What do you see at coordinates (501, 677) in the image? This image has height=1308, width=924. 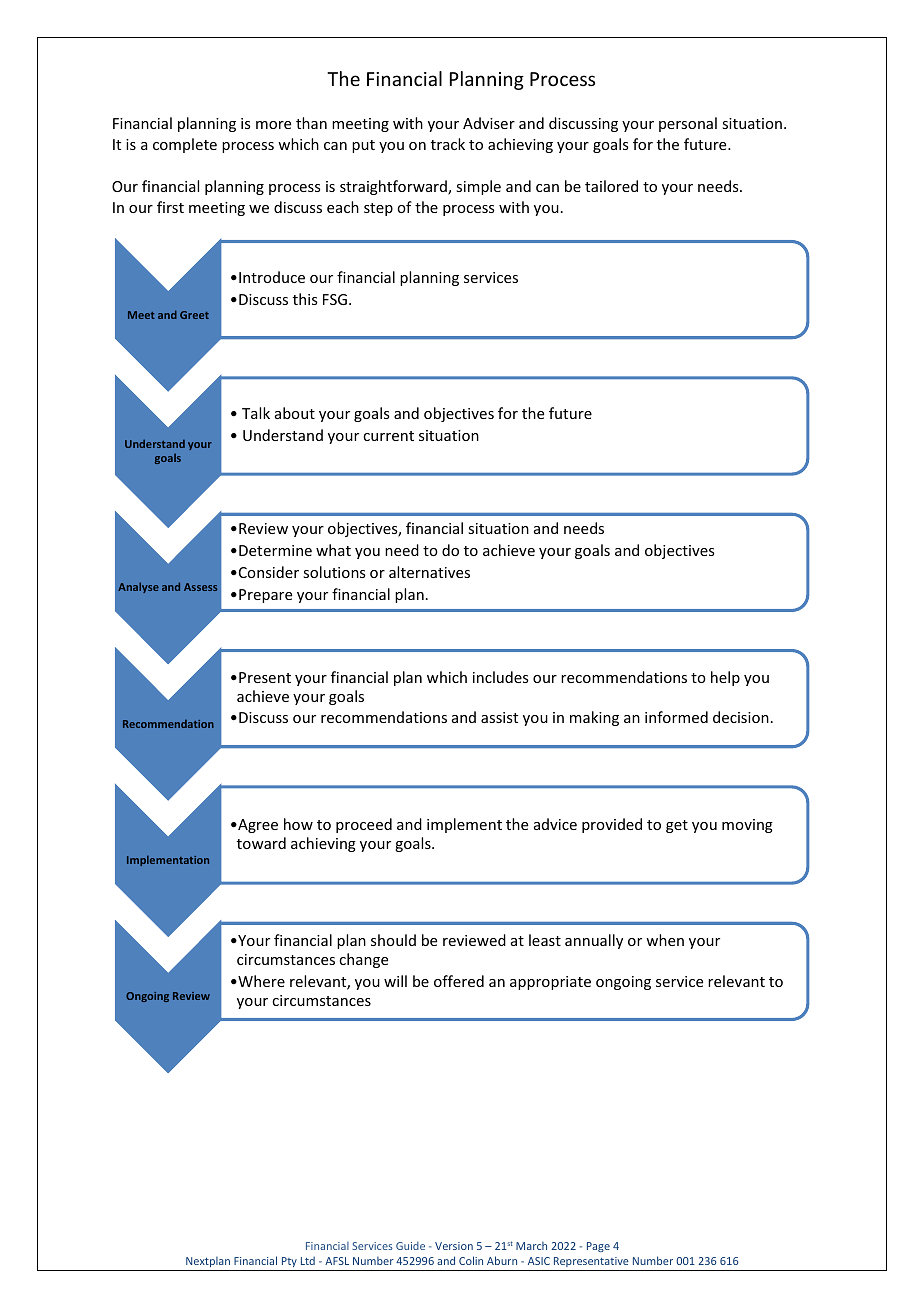 I see `includes` at bounding box center [501, 677].
